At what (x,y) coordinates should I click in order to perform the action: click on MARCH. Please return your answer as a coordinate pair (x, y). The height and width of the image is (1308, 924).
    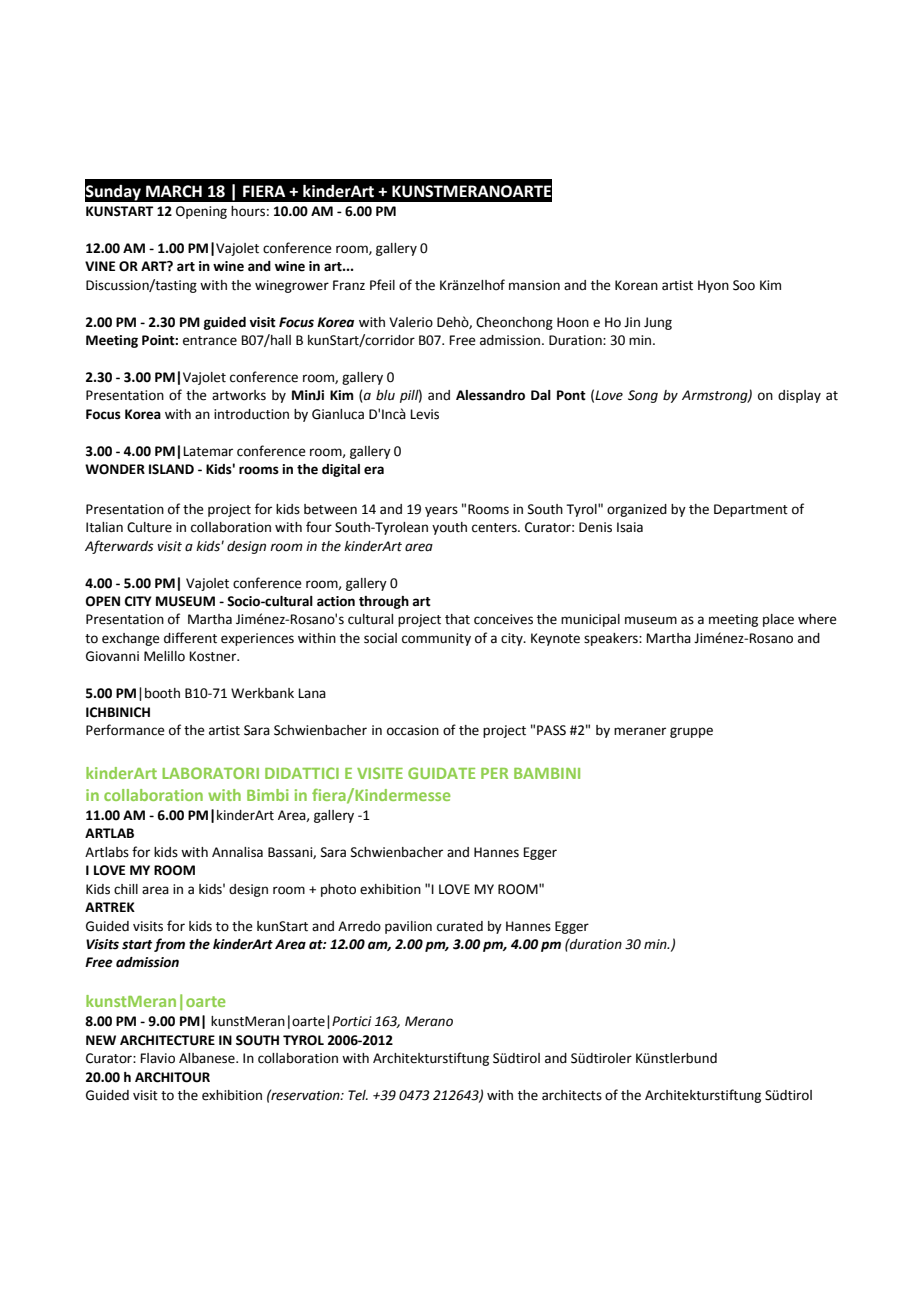
    Looking at the image, I should click on (174, 191).
